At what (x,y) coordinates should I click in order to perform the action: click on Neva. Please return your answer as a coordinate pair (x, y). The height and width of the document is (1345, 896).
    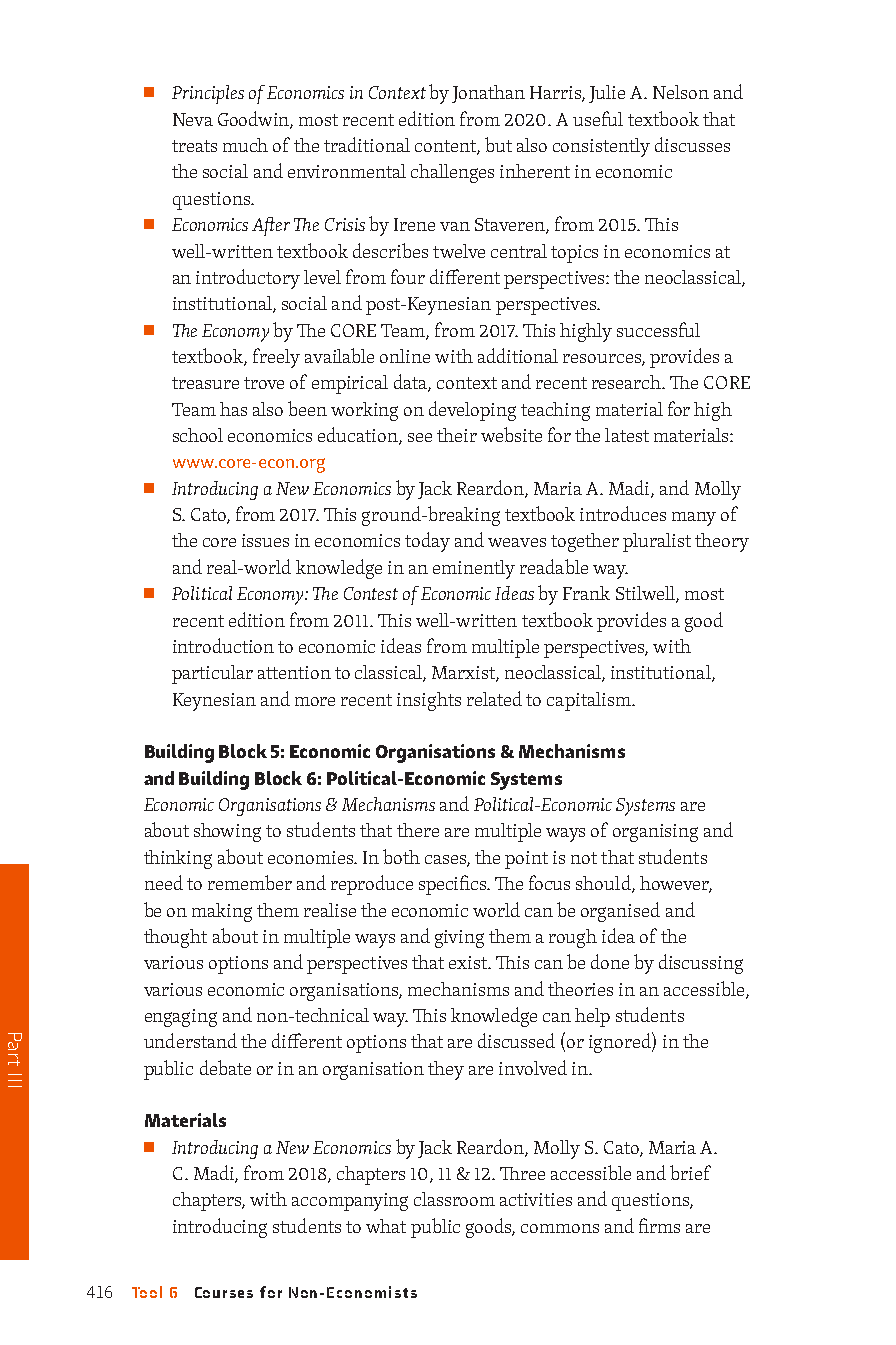
    Looking at the image, I should click on (193, 119).
